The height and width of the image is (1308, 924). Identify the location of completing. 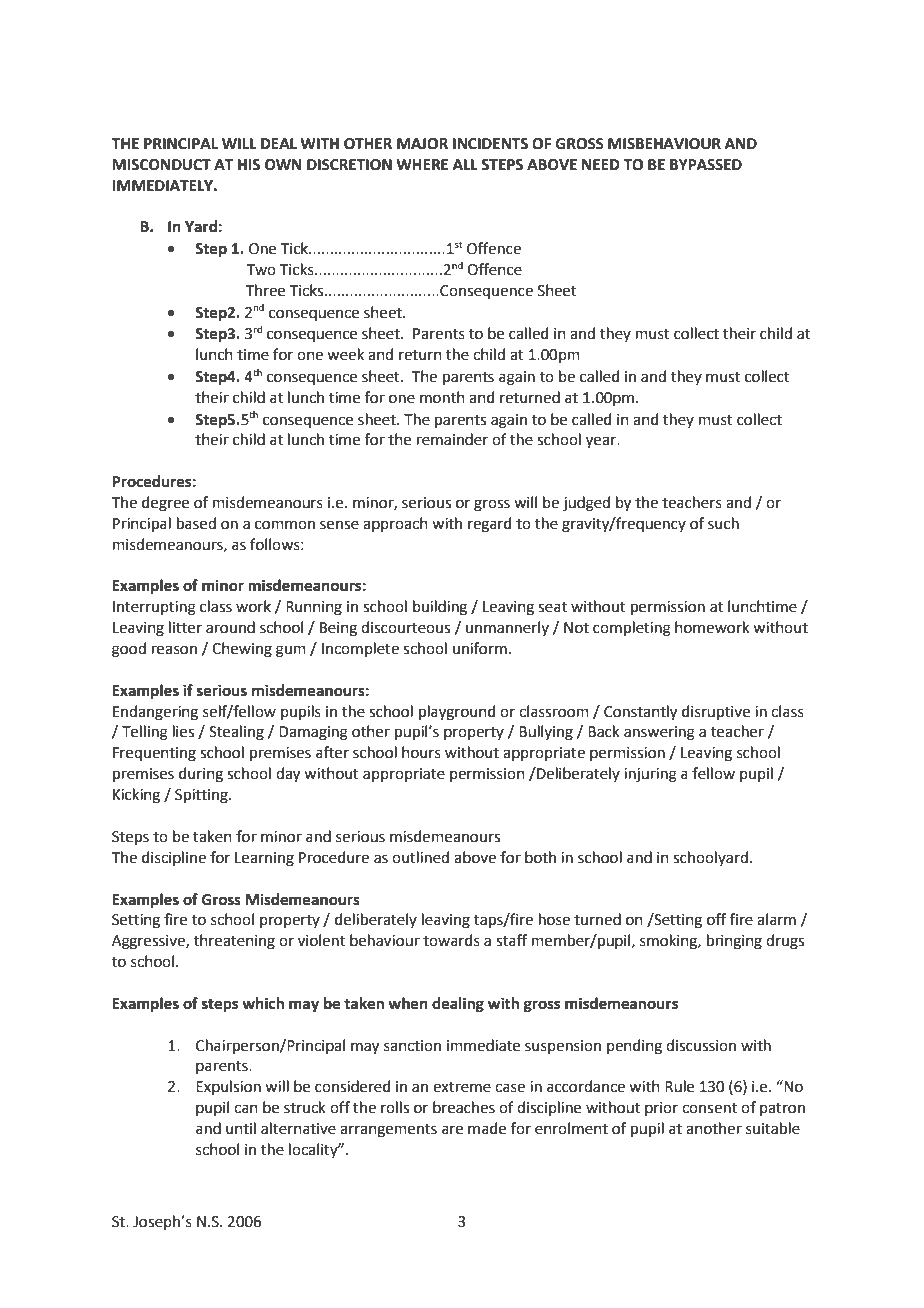
(632, 629).
